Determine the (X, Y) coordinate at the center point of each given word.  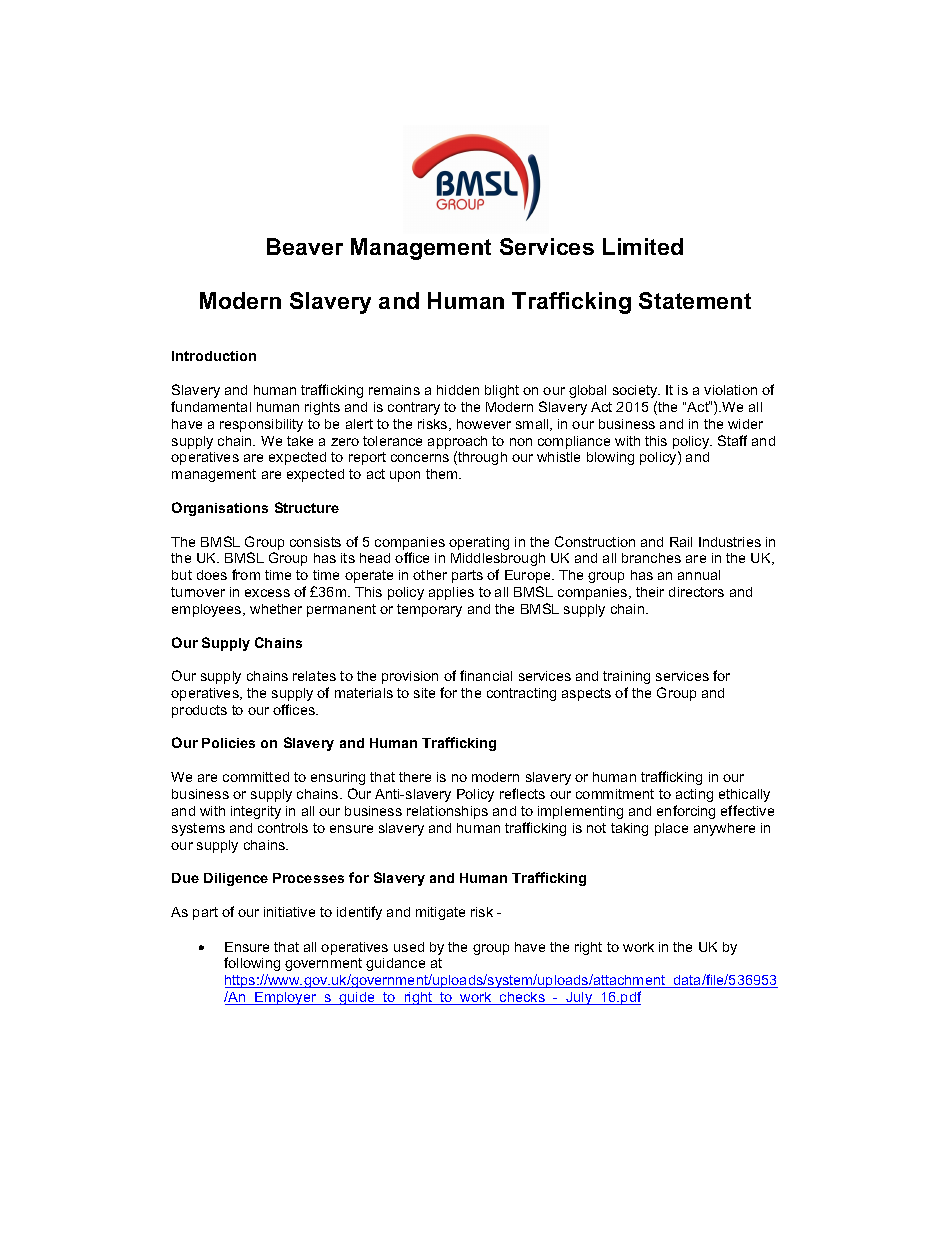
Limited (643, 246)
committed (256, 777)
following (252, 964)
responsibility (261, 425)
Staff (732, 440)
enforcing (686, 812)
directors (696, 592)
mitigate (440, 913)
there (415, 777)
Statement (695, 300)
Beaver (305, 246)
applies (451, 593)
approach (457, 442)
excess (267, 593)
